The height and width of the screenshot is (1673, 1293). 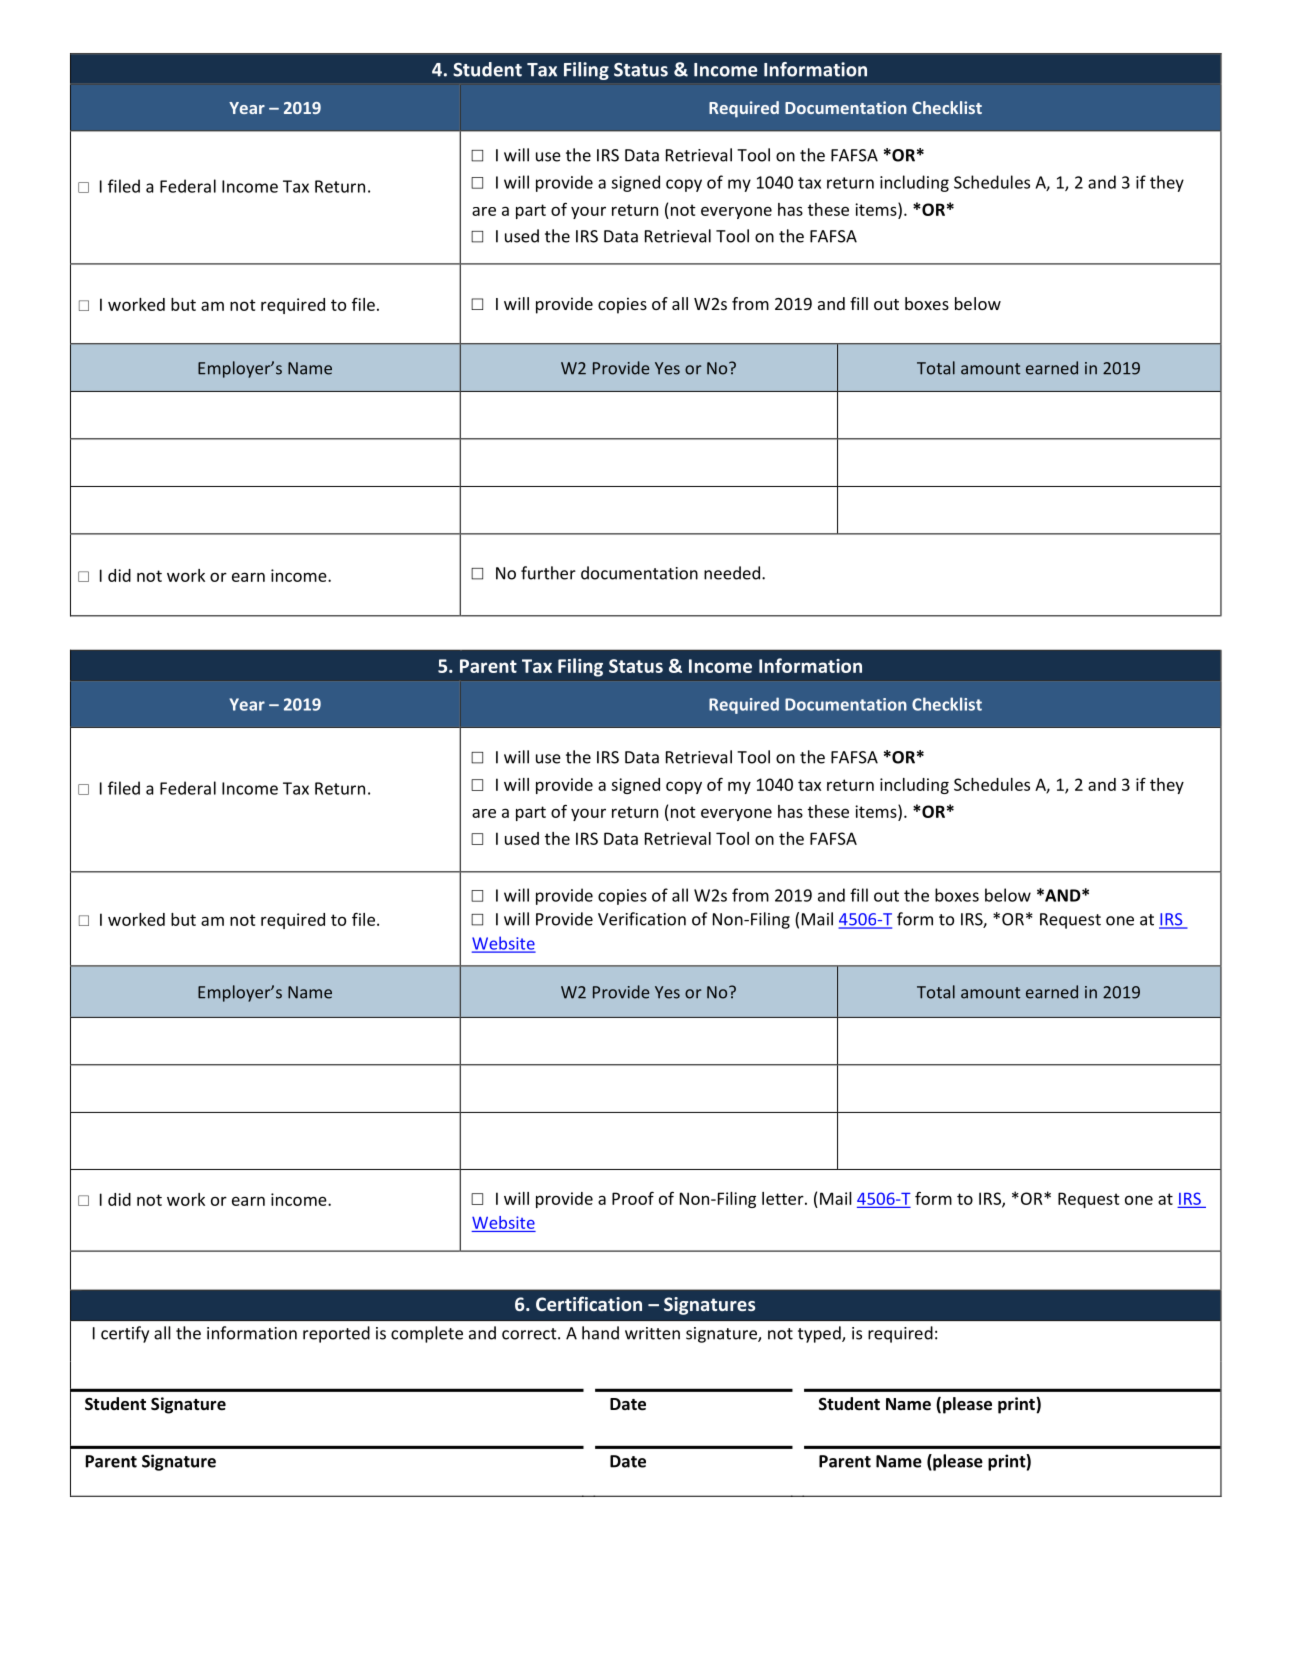 What do you see at coordinates (336, 1334) in the screenshot?
I see `reported` at bounding box center [336, 1334].
